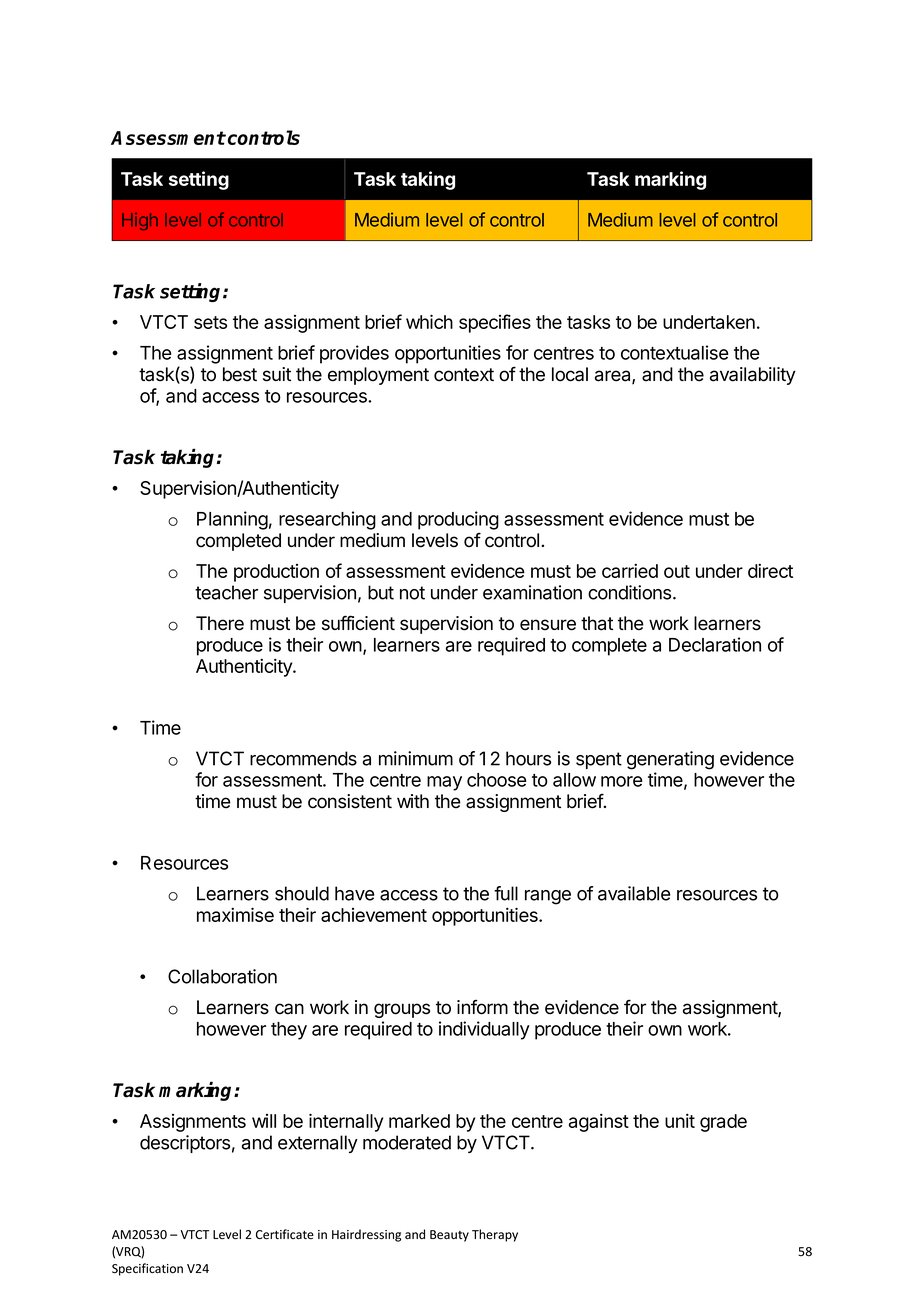 Image resolution: width=924 pixels, height=1308 pixels. What do you see at coordinates (449, 1236) in the image?
I see `Beauty` at bounding box center [449, 1236].
